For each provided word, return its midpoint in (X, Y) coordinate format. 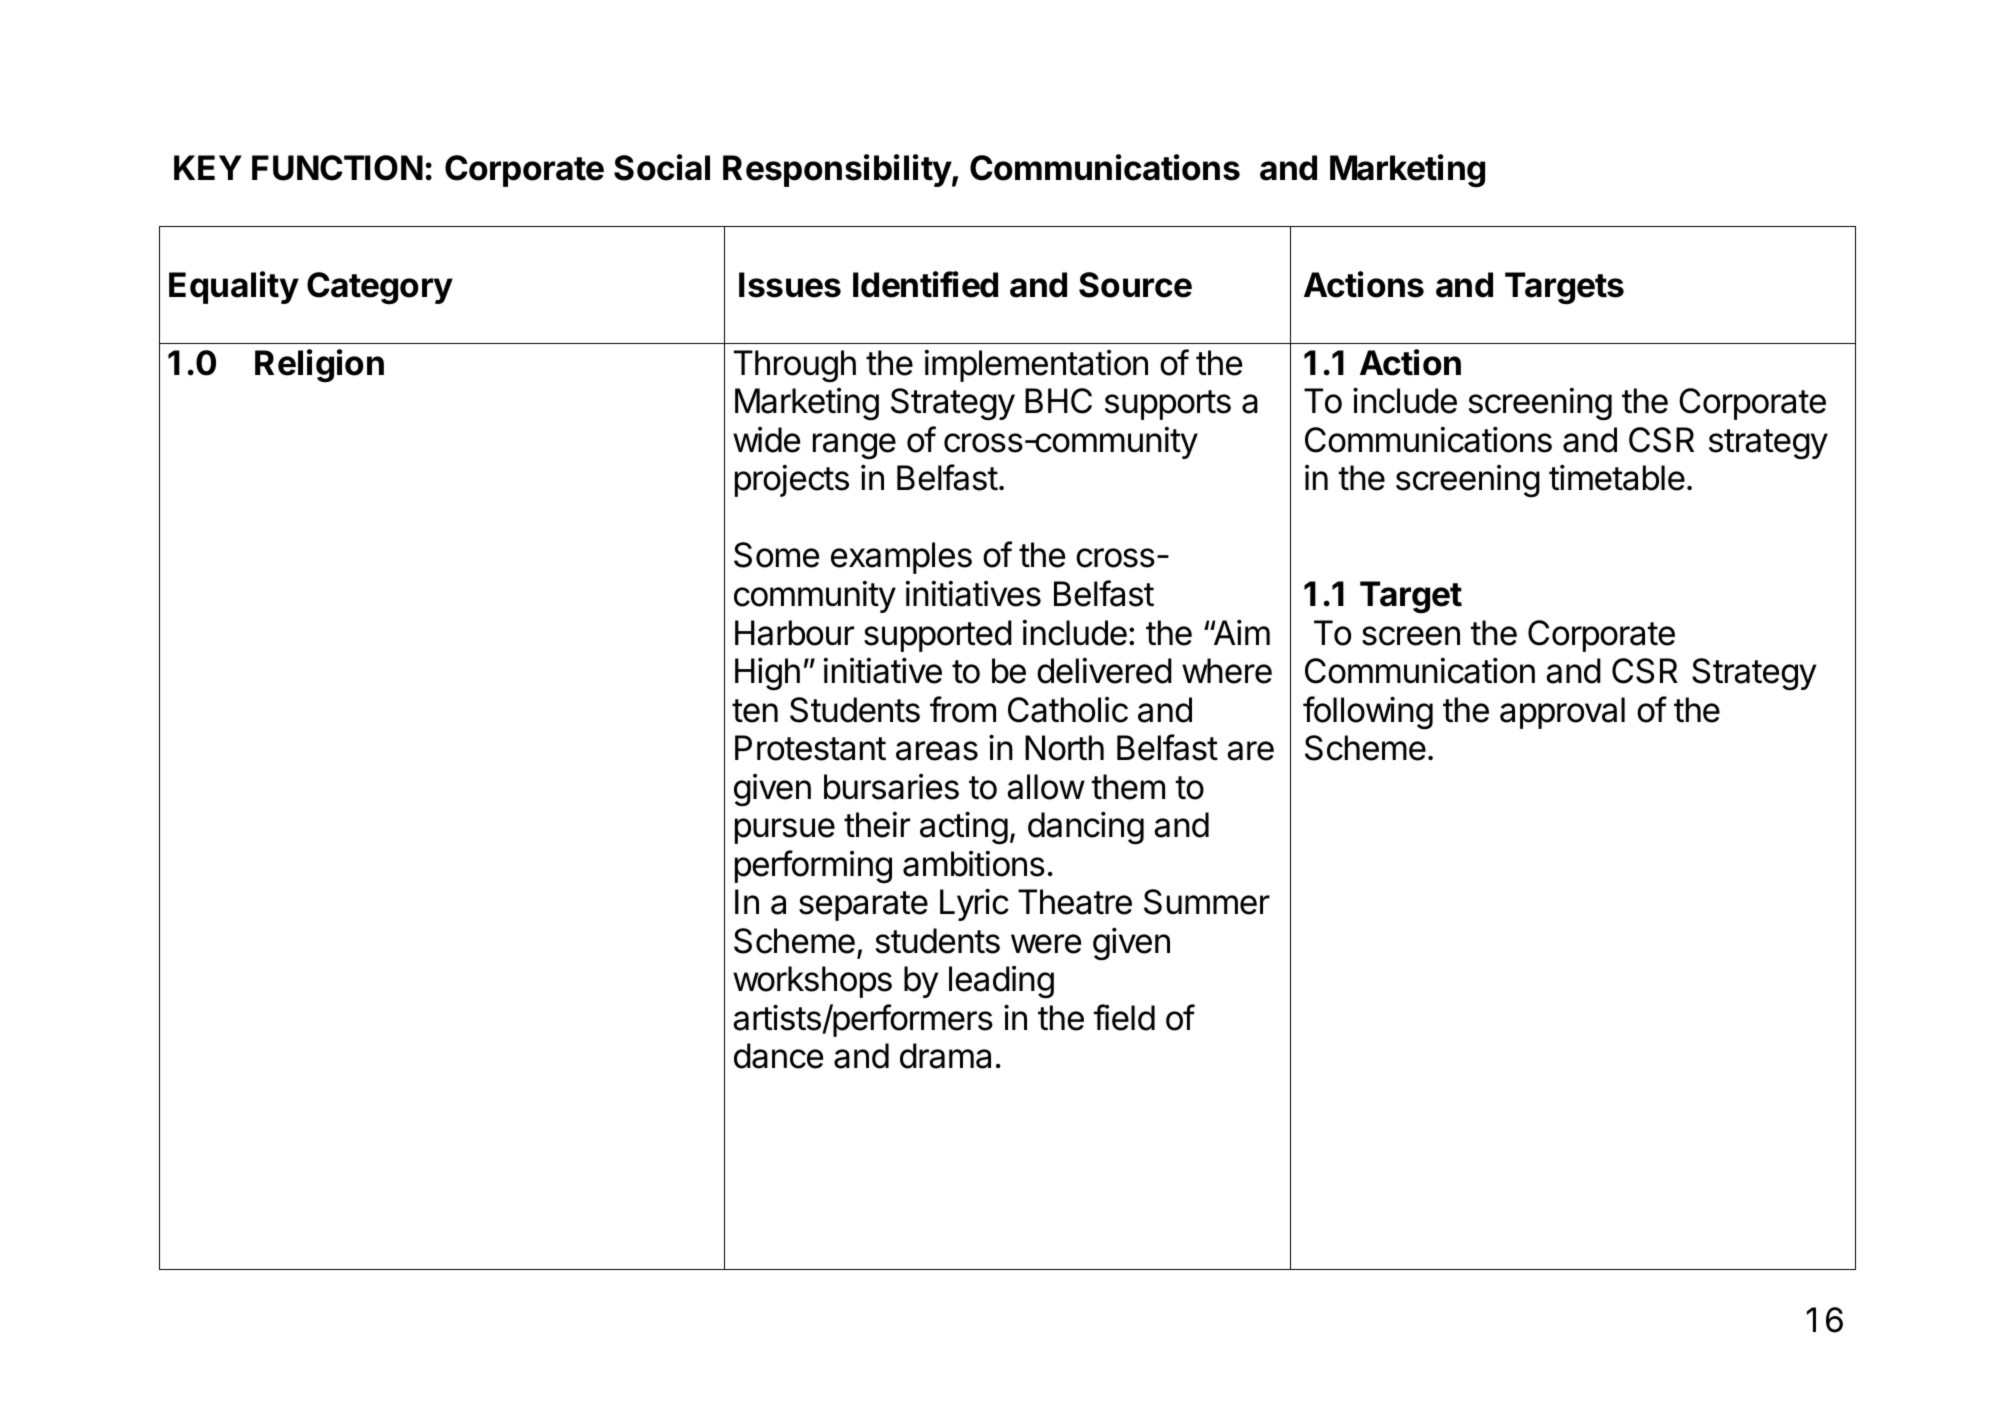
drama (945, 1056)
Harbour (794, 633)
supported (938, 636)
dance (778, 1056)
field (1124, 1017)
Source (1135, 285)
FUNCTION (337, 168)
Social (662, 167)
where (1227, 671)
